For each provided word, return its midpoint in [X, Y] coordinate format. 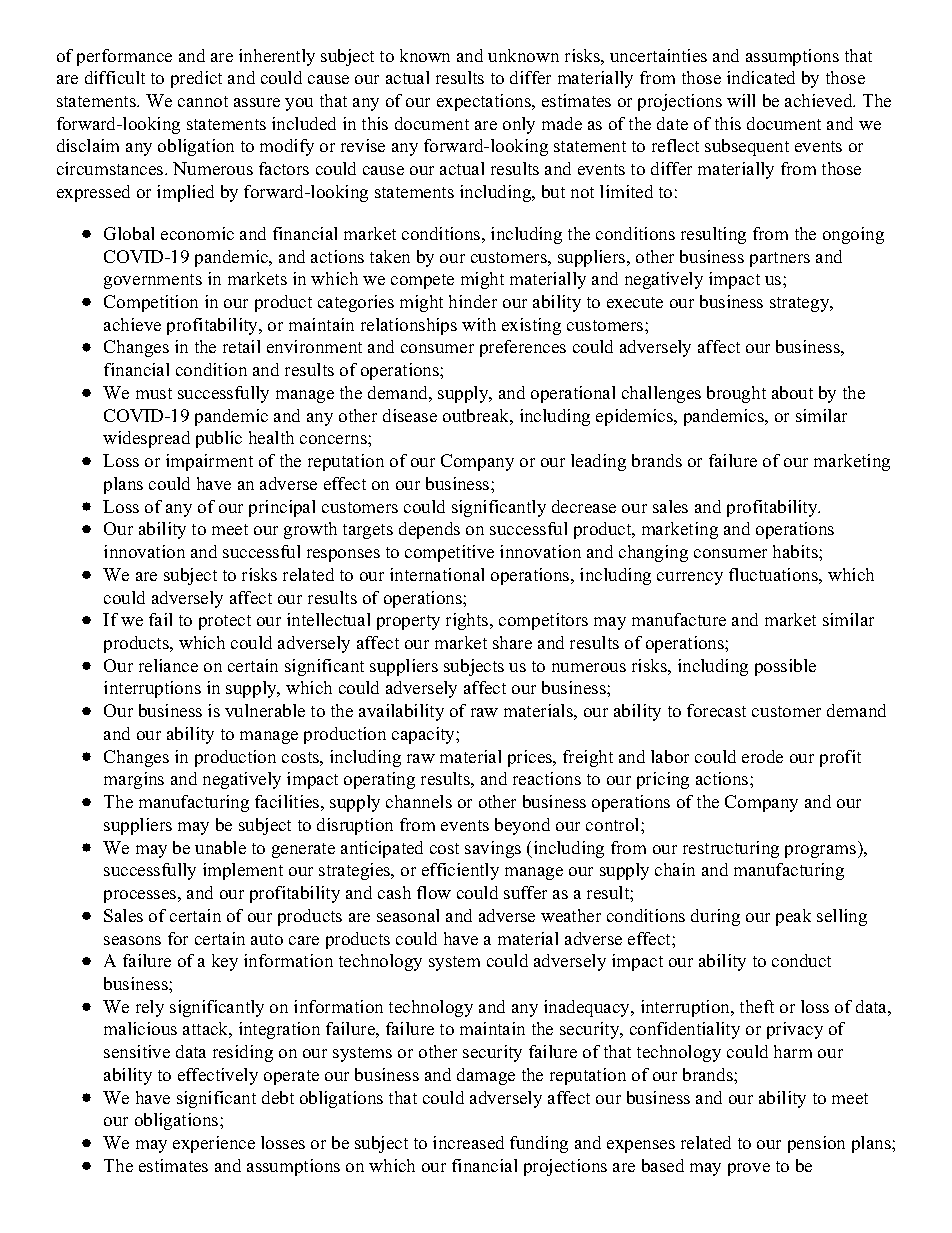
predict [196, 79]
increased [468, 1142]
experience [214, 1144]
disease [410, 415]
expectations [485, 102]
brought [736, 394]
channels [419, 801]
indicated [761, 77]
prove [749, 1169]
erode [762, 756]
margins [134, 780]
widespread [146, 439]
